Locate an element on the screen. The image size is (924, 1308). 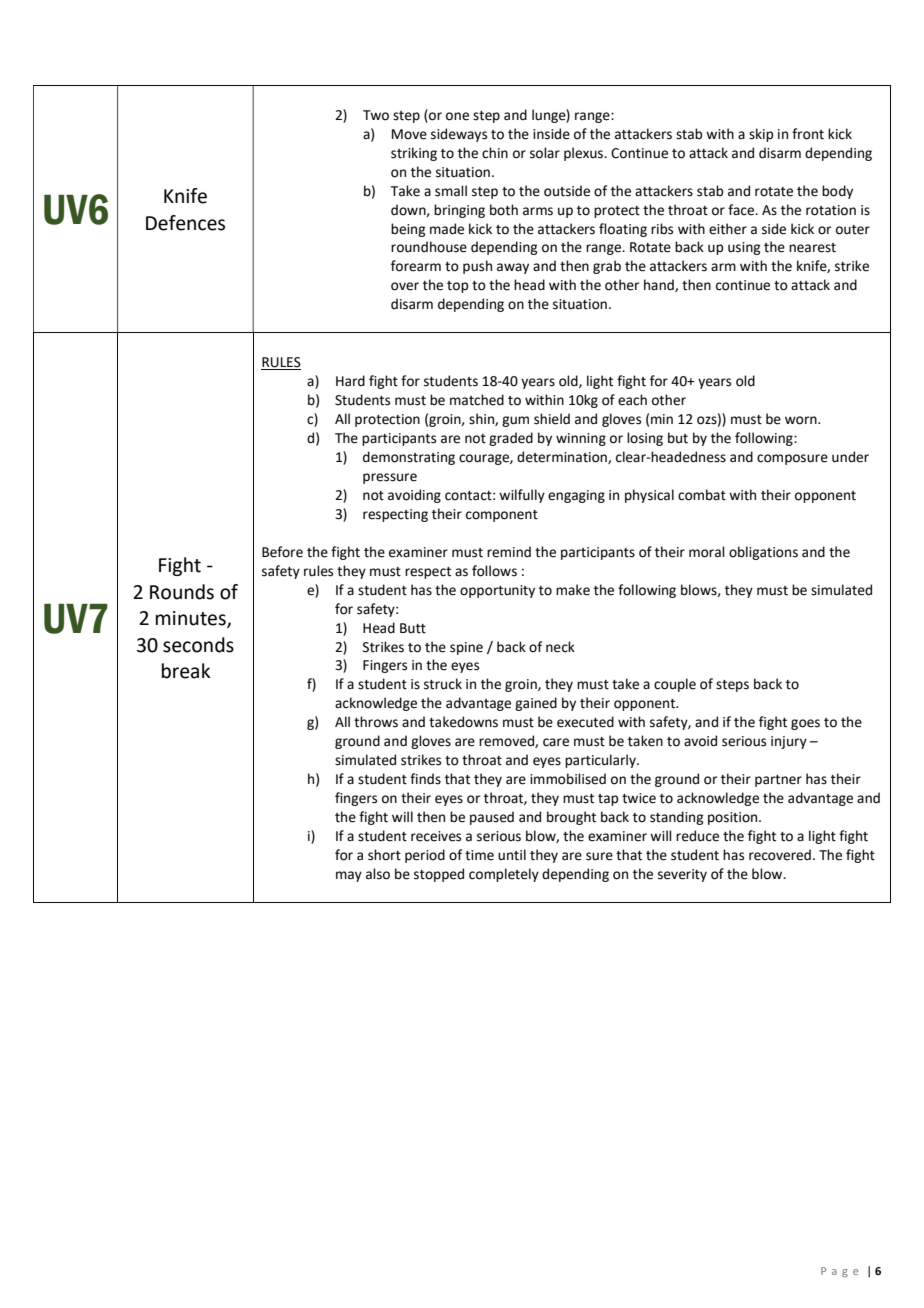
skip is located at coordinates (761, 135).
